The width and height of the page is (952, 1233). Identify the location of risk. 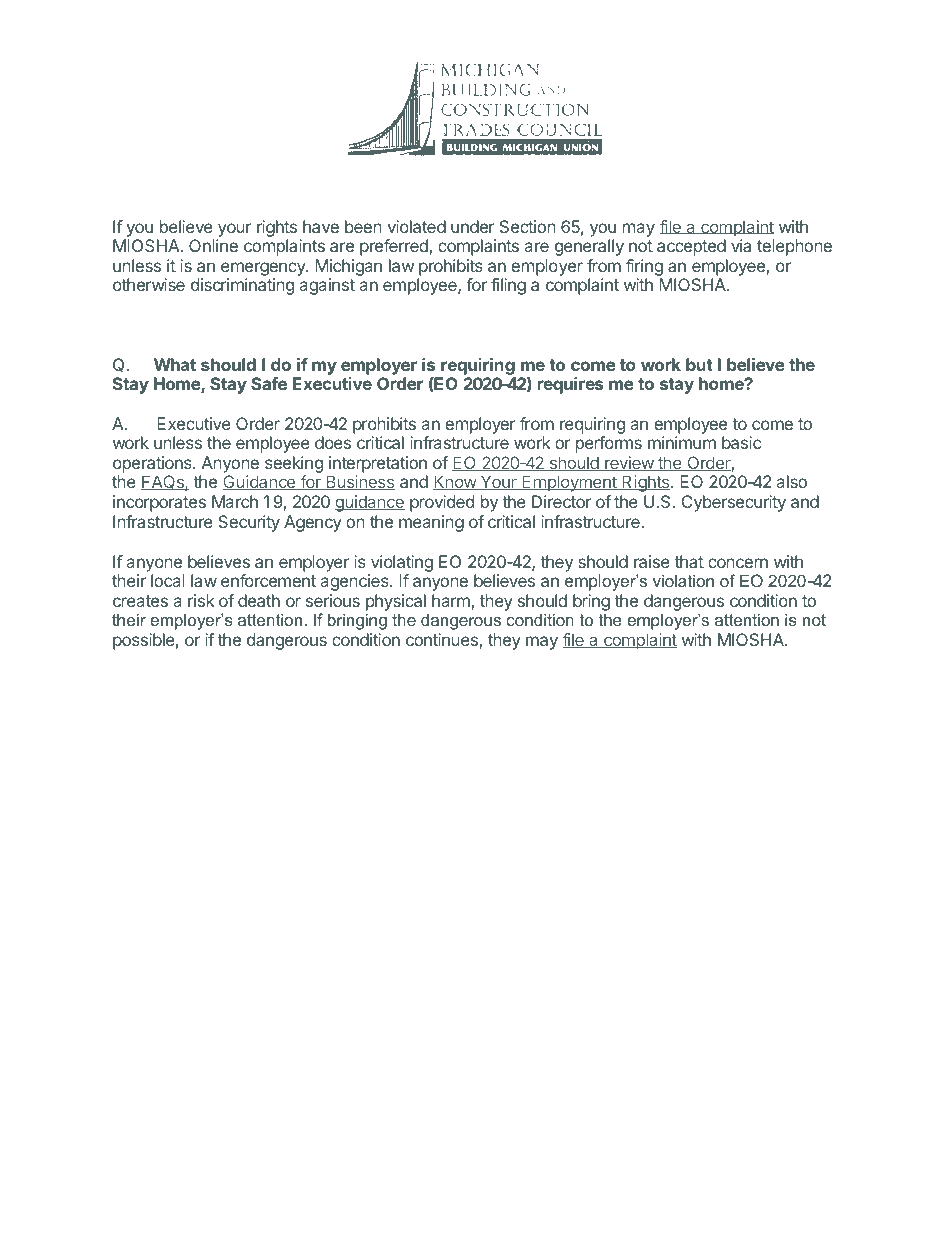
(201, 600).
